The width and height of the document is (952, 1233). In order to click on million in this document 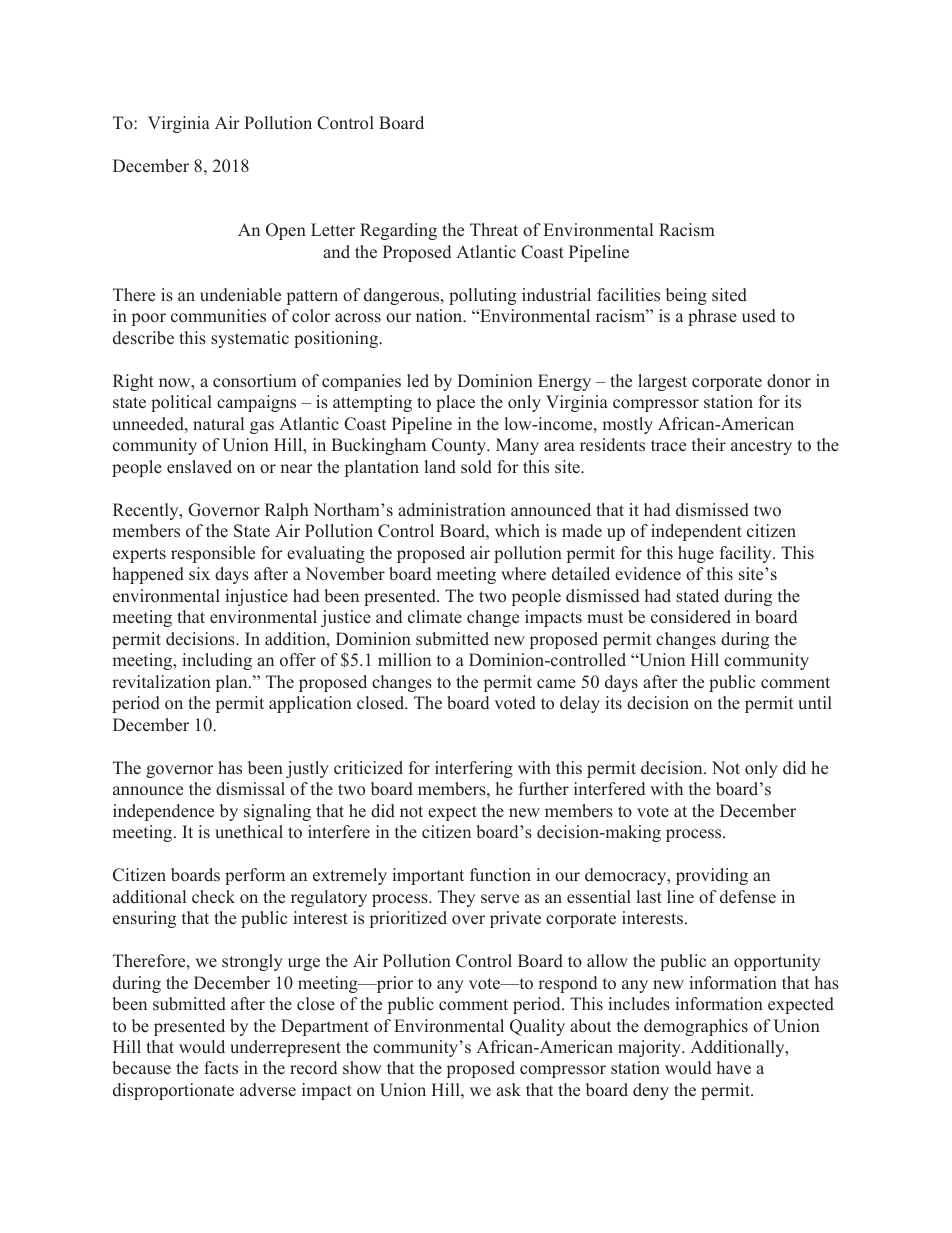, I will do `click(404, 660)`.
